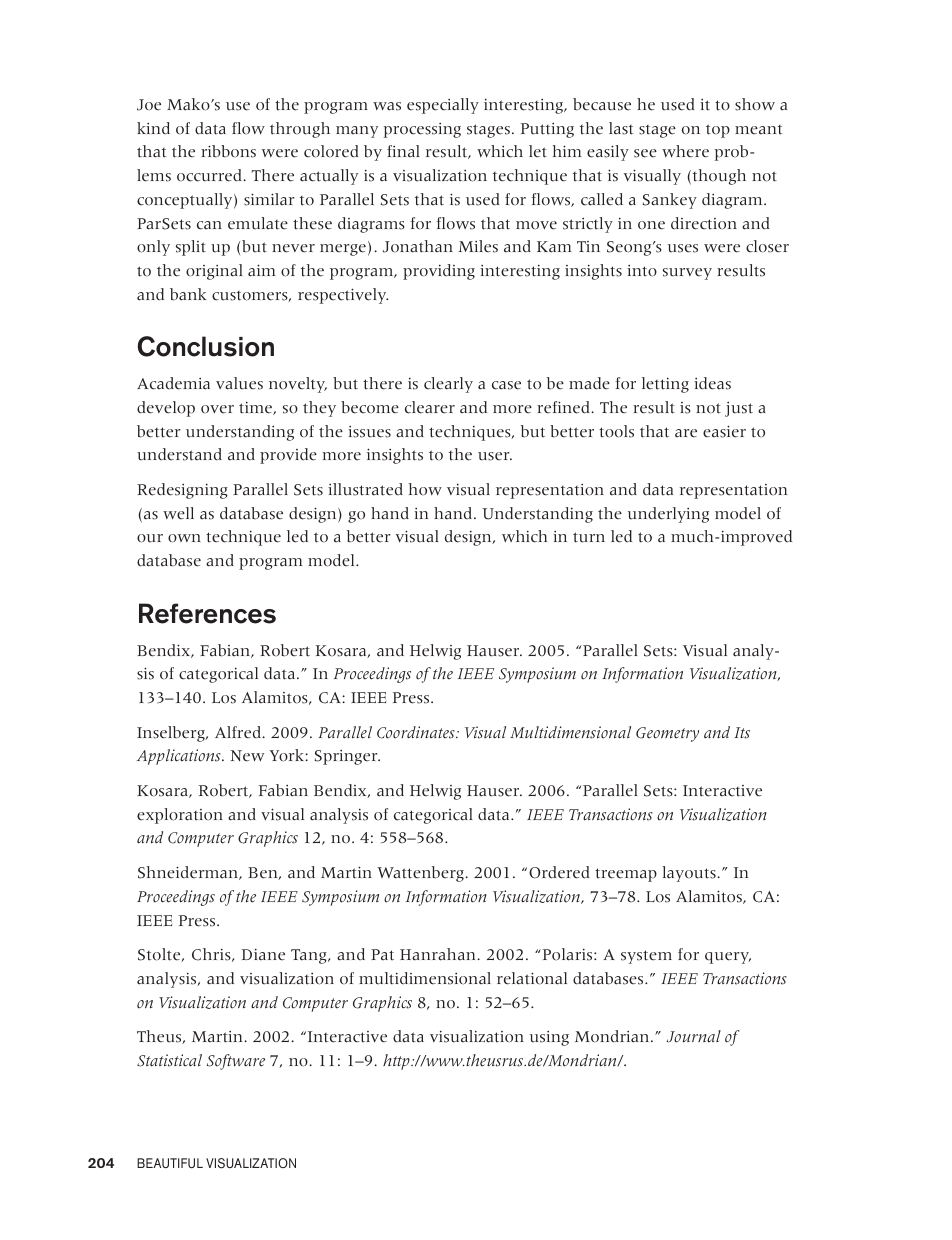 This document has height=1240, width=952. I want to click on where, so click(685, 151).
